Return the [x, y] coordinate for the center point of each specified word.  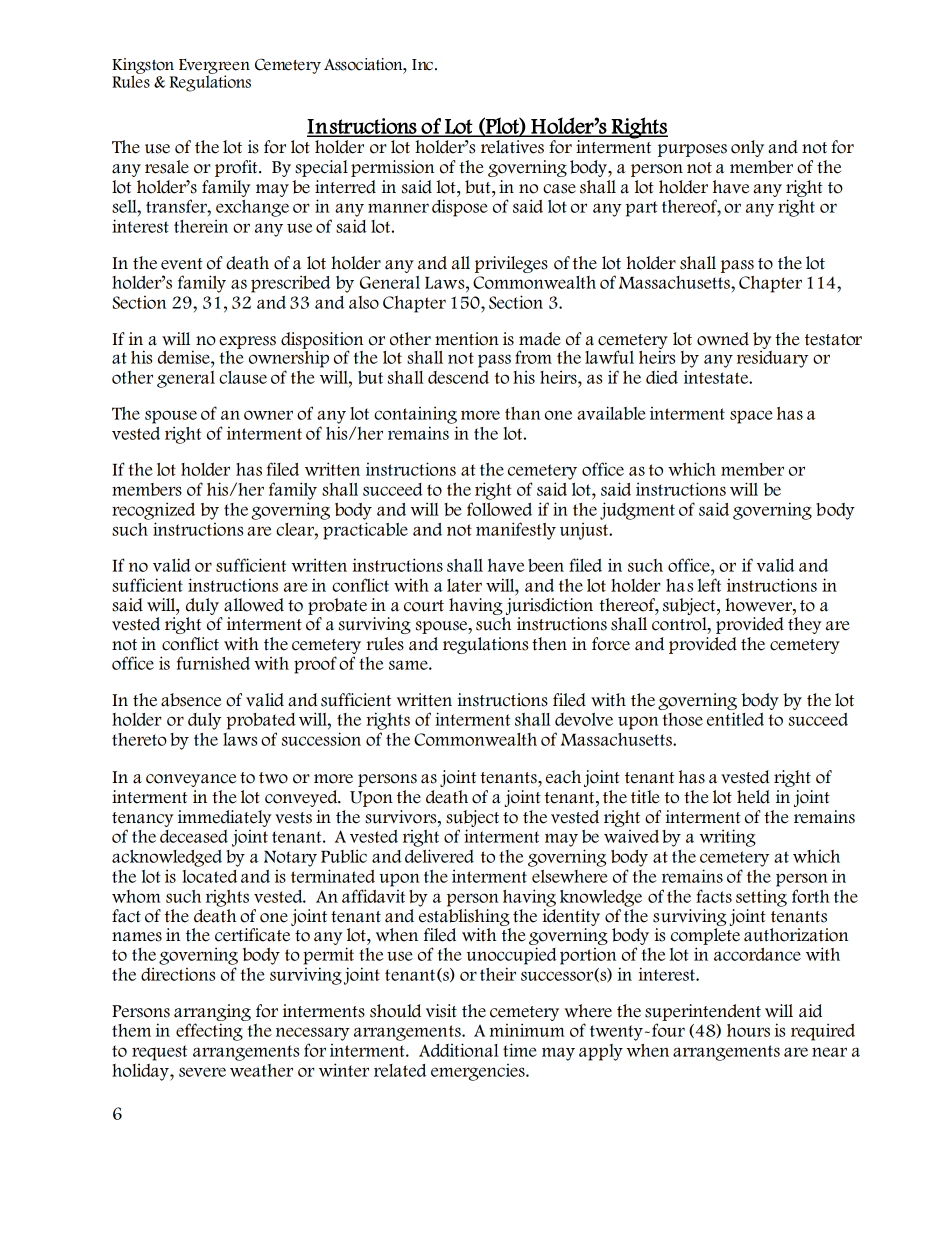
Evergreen [214, 67]
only [747, 148]
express [247, 342]
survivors [402, 817]
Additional [459, 1050]
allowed [254, 605]
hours [748, 1030]
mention [467, 339]
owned [723, 339]
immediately [225, 818]
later [464, 585]
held [753, 797]
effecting [209, 1032]
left [709, 585]
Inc [422, 65]
